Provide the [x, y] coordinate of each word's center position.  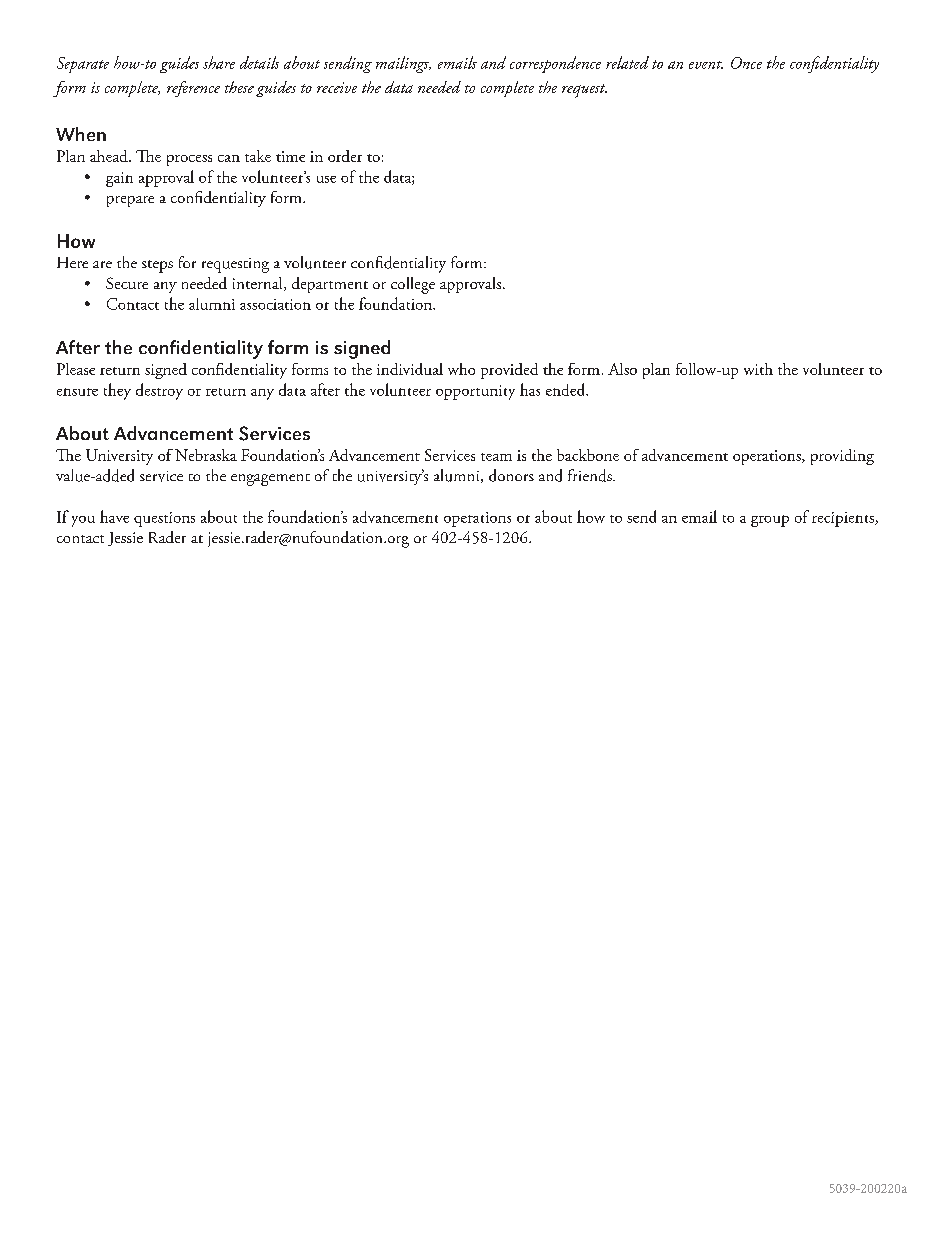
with [758, 369]
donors [511, 475]
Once [746, 63]
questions [164, 519]
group [770, 521]
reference [193, 89]
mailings [403, 64]
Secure [127, 283]
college [413, 285]
